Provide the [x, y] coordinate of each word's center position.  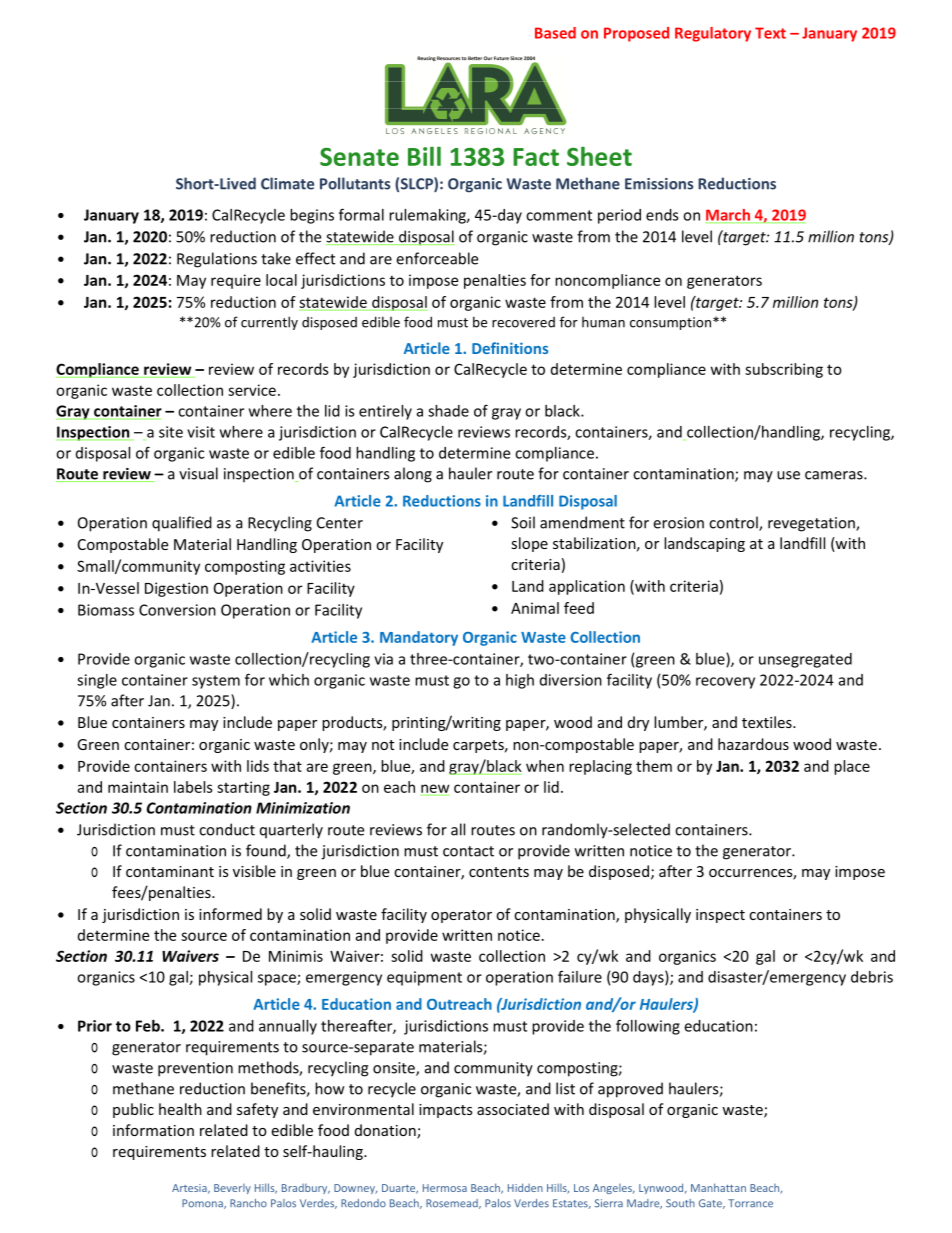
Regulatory [713, 34]
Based [555, 33]
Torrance [750, 1203]
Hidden [525, 1187]
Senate [359, 157]
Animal [535, 608]
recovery [725, 683]
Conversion [177, 610]
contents [499, 872]
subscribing [784, 370]
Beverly [232, 1189]
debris [872, 977]
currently [269, 323]
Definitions [510, 348]
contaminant [170, 871]
